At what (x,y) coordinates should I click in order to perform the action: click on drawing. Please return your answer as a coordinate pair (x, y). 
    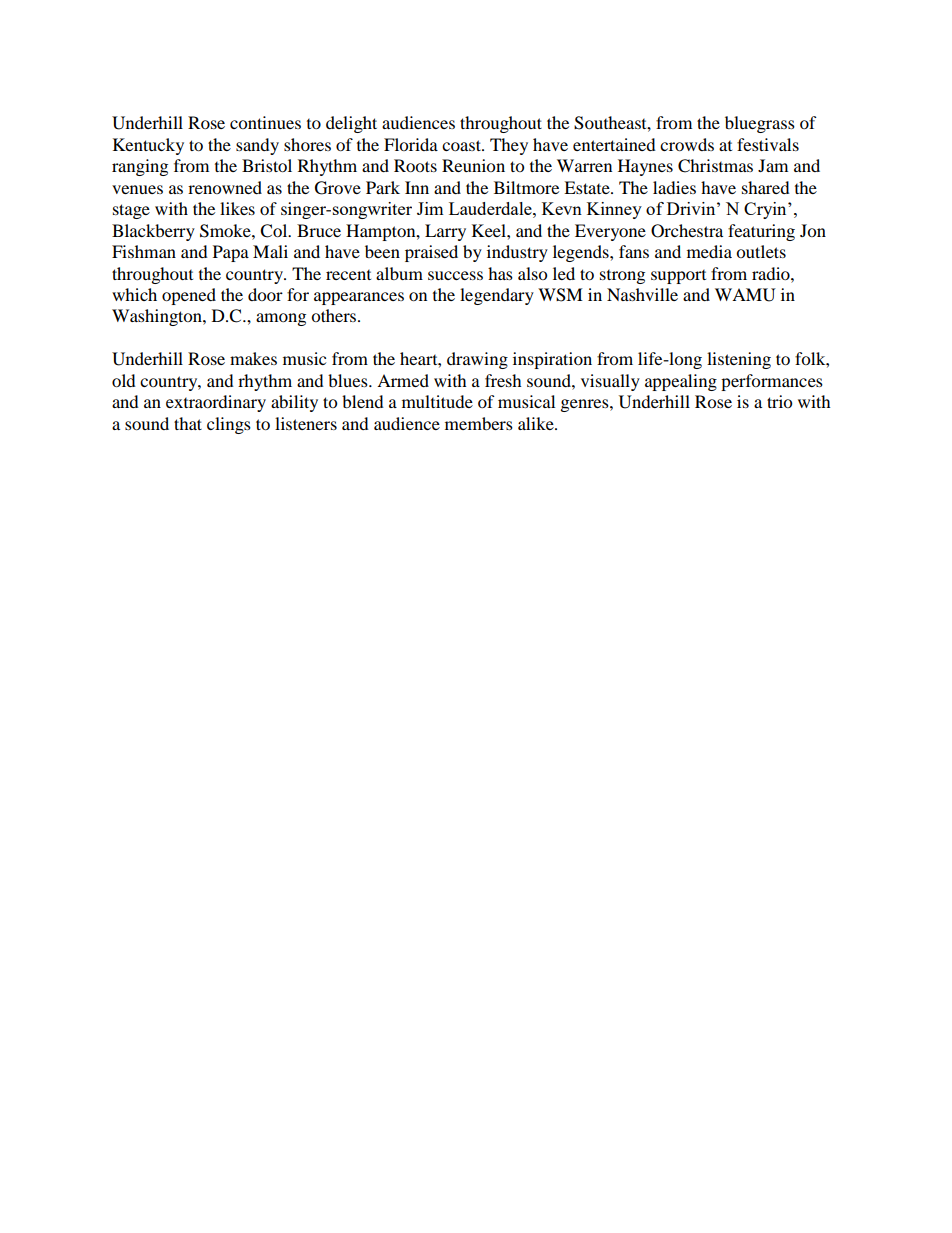
    Looking at the image, I should click on (477, 360).
